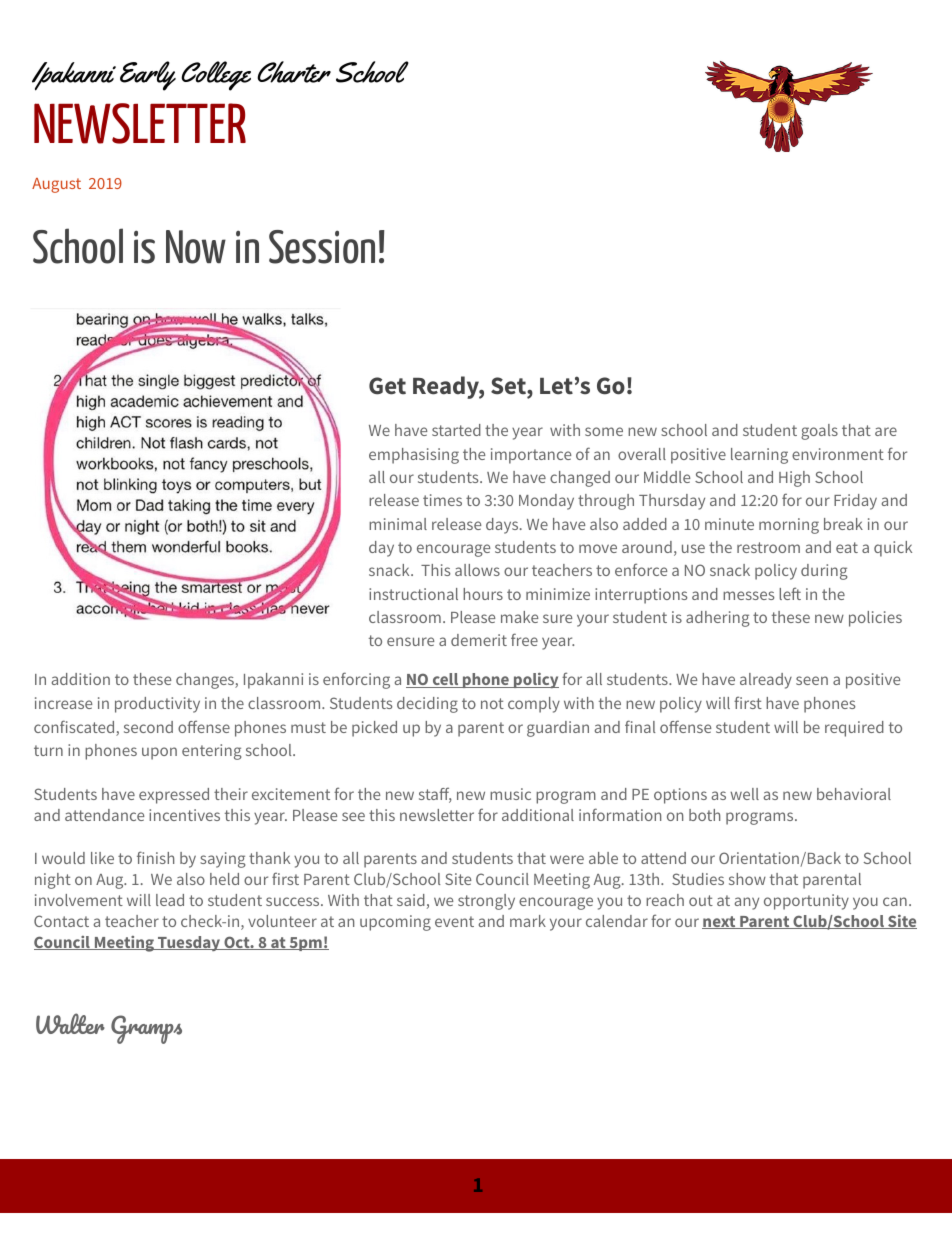 Image resolution: width=952 pixels, height=1233 pixels. What do you see at coordinates (454, 921) in the screenshot?
I see `event` at bounding box center [454, 921].
